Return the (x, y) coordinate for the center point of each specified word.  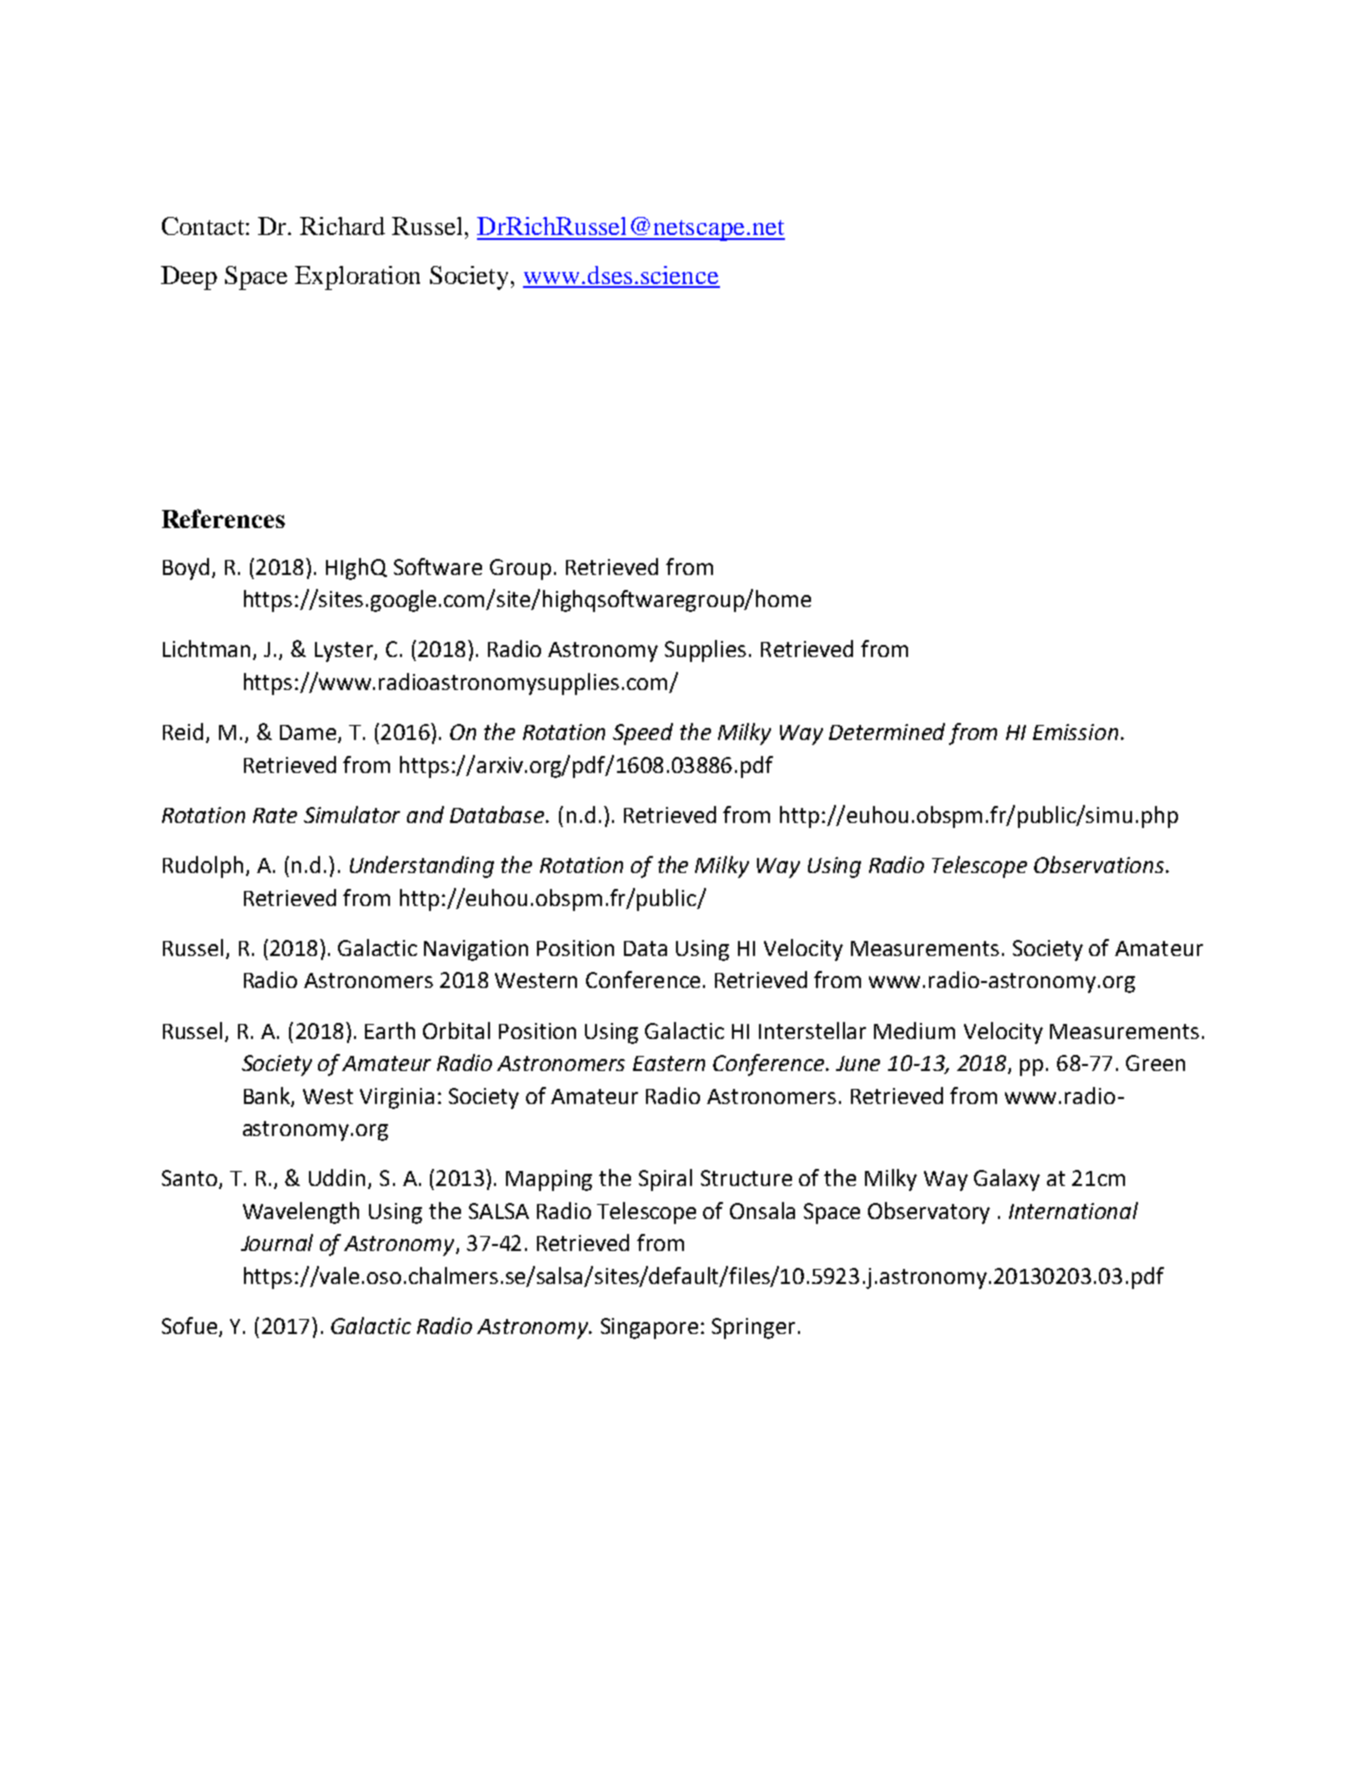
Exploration (357, 278)
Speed (643, 734)
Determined (887, 731)
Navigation (476, 950)
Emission (1075, 732)
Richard (342, 226)
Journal (277, 1242)
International (1073, 1210)
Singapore (649, 1328)
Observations (1100, 864)
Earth (390, 1030)
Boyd (188, 569)
